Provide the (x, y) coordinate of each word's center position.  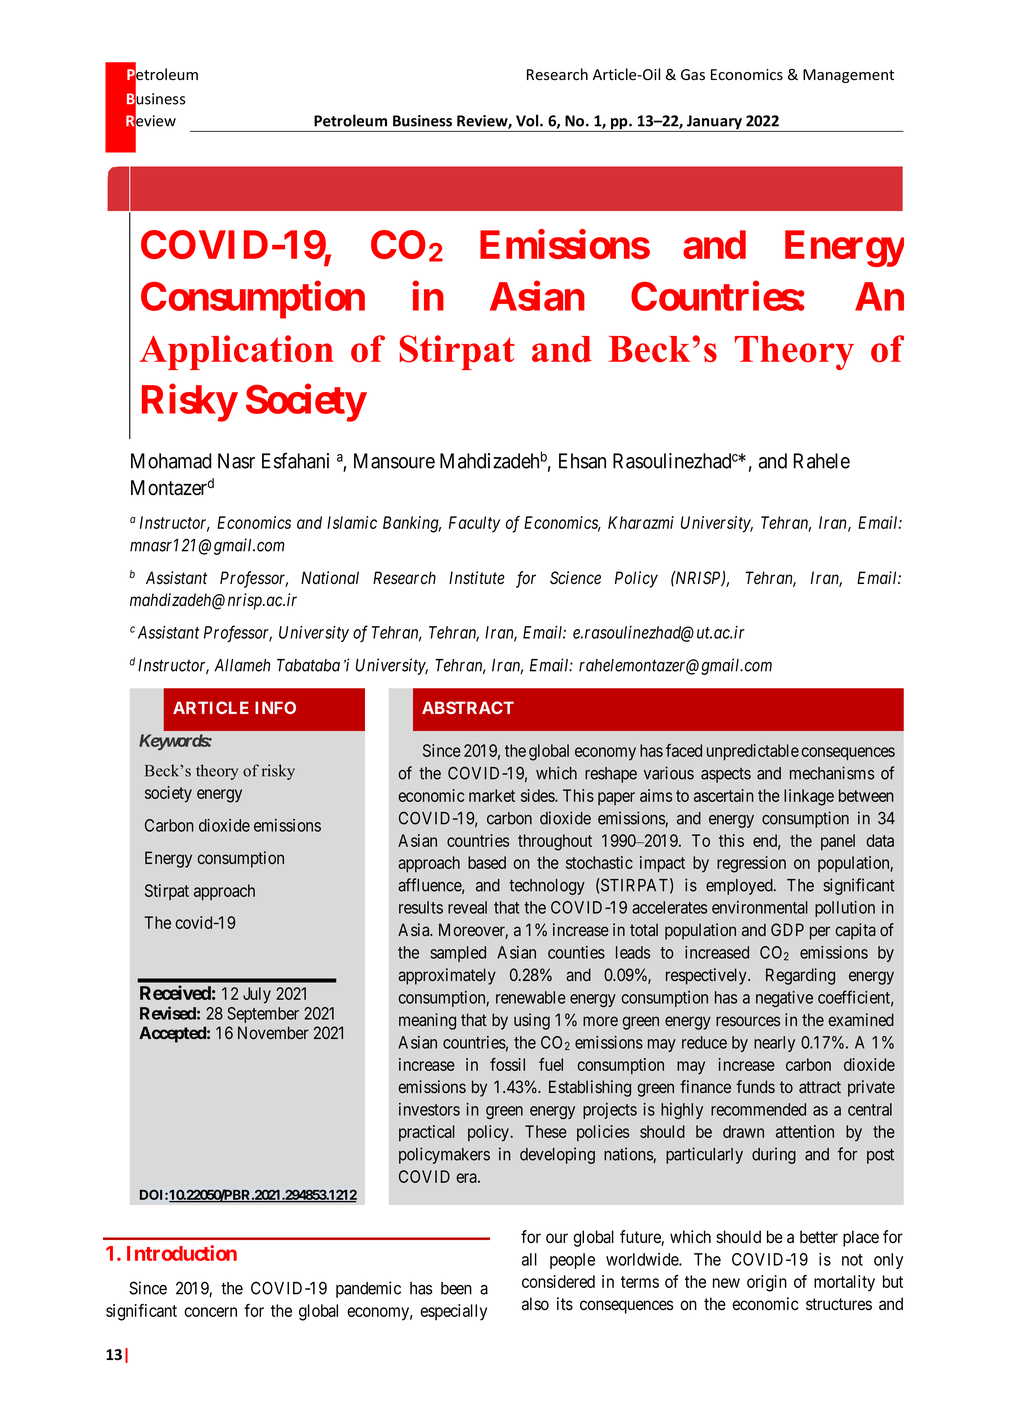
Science (575, 578)
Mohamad (171, 461)
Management (848, 76)
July (257, 995)
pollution (845, 909)
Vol (528, 120)
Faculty (474, 524)
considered (558, 1281)
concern (210, 1312)
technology (547, 887)
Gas (693, 74)
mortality (844, 1283)
